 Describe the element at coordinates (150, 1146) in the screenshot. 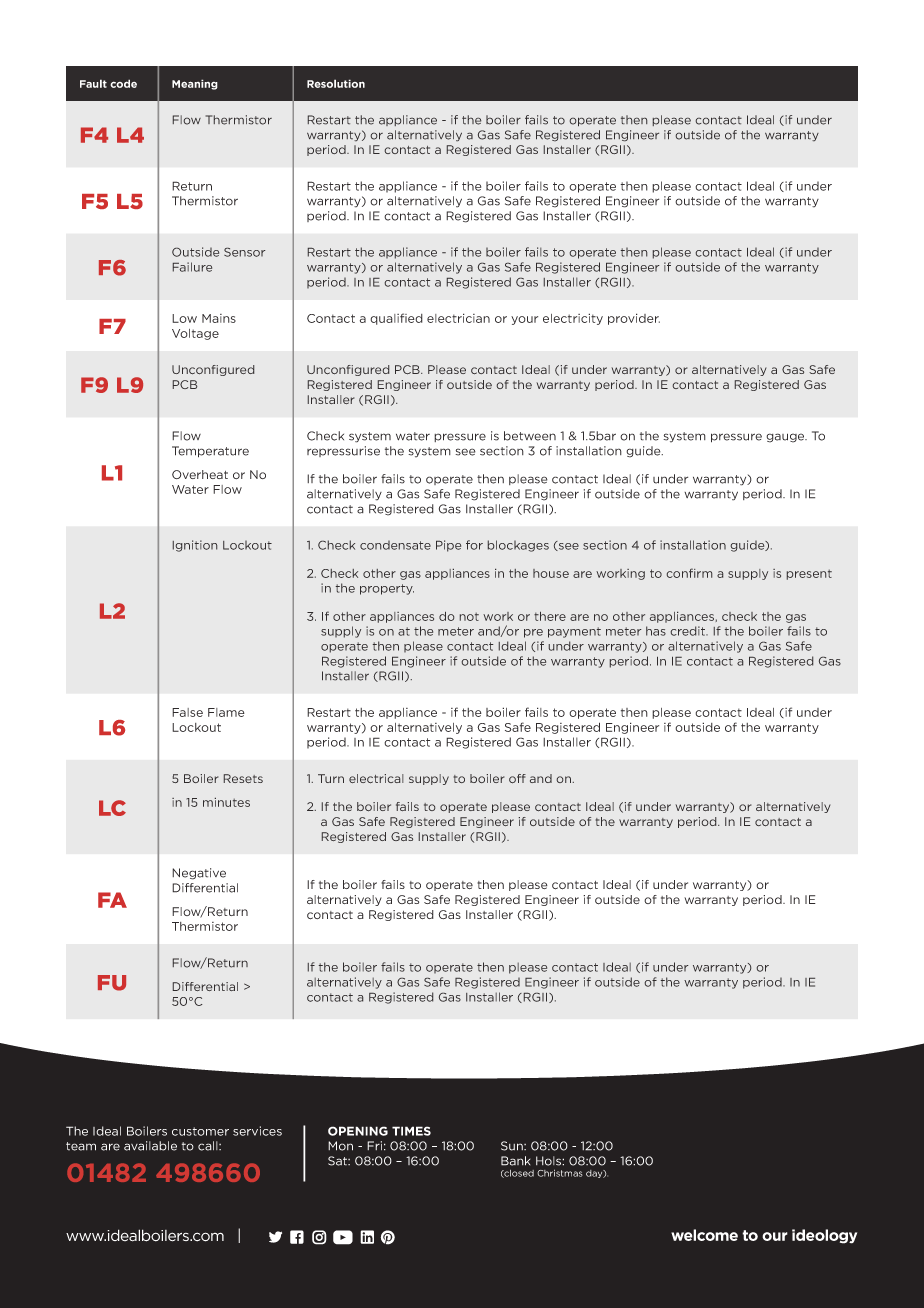

I see `available` at that location.
